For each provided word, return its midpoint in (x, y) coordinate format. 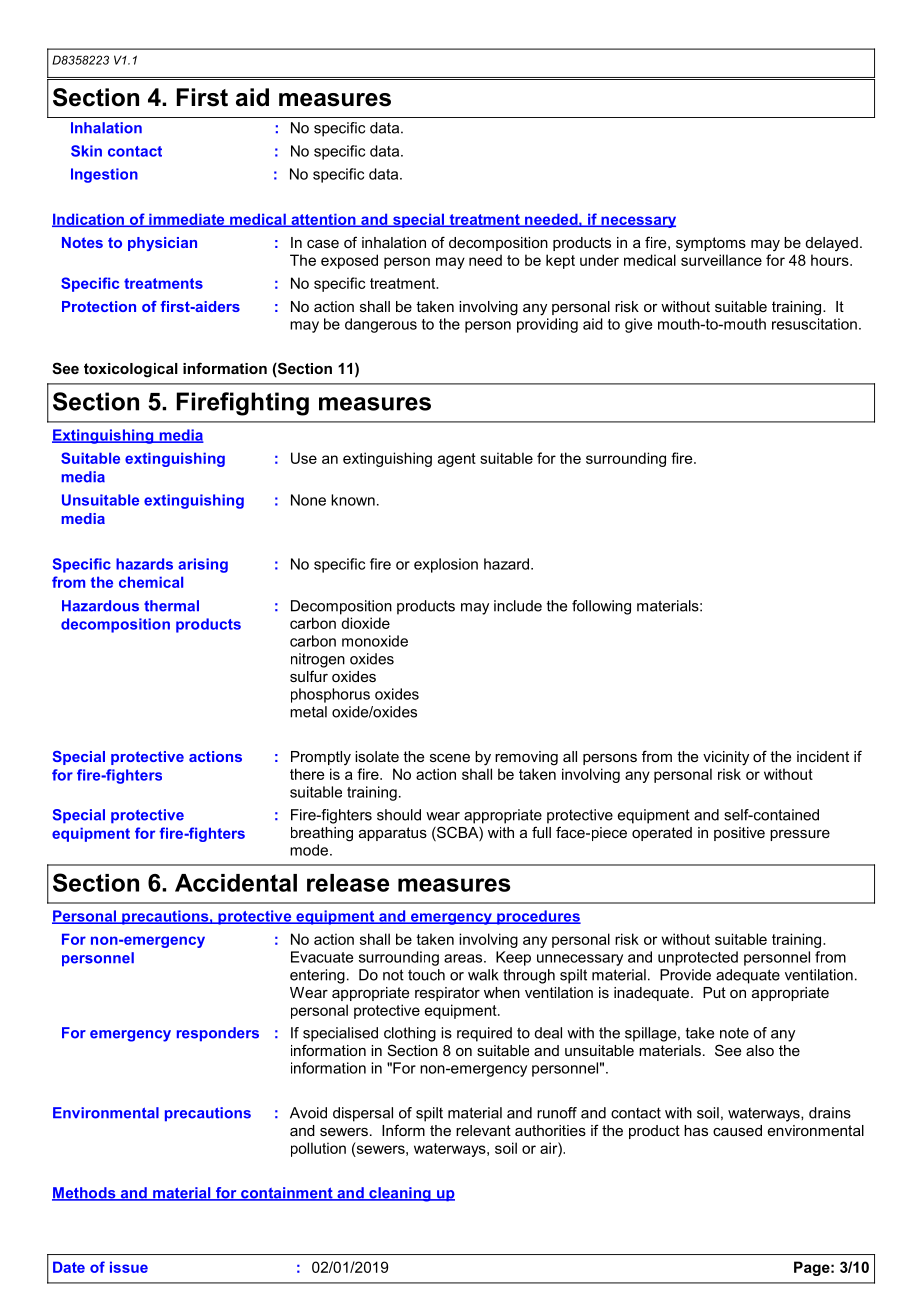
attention (323, 220)
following (601, 607)
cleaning (400, 1194)
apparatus (393, 834)
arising (203, 565)
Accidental (236, 883)
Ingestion (104, 175)
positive (739, 834)
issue (129, 1267)
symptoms (711, 244)
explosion (446, 565)
